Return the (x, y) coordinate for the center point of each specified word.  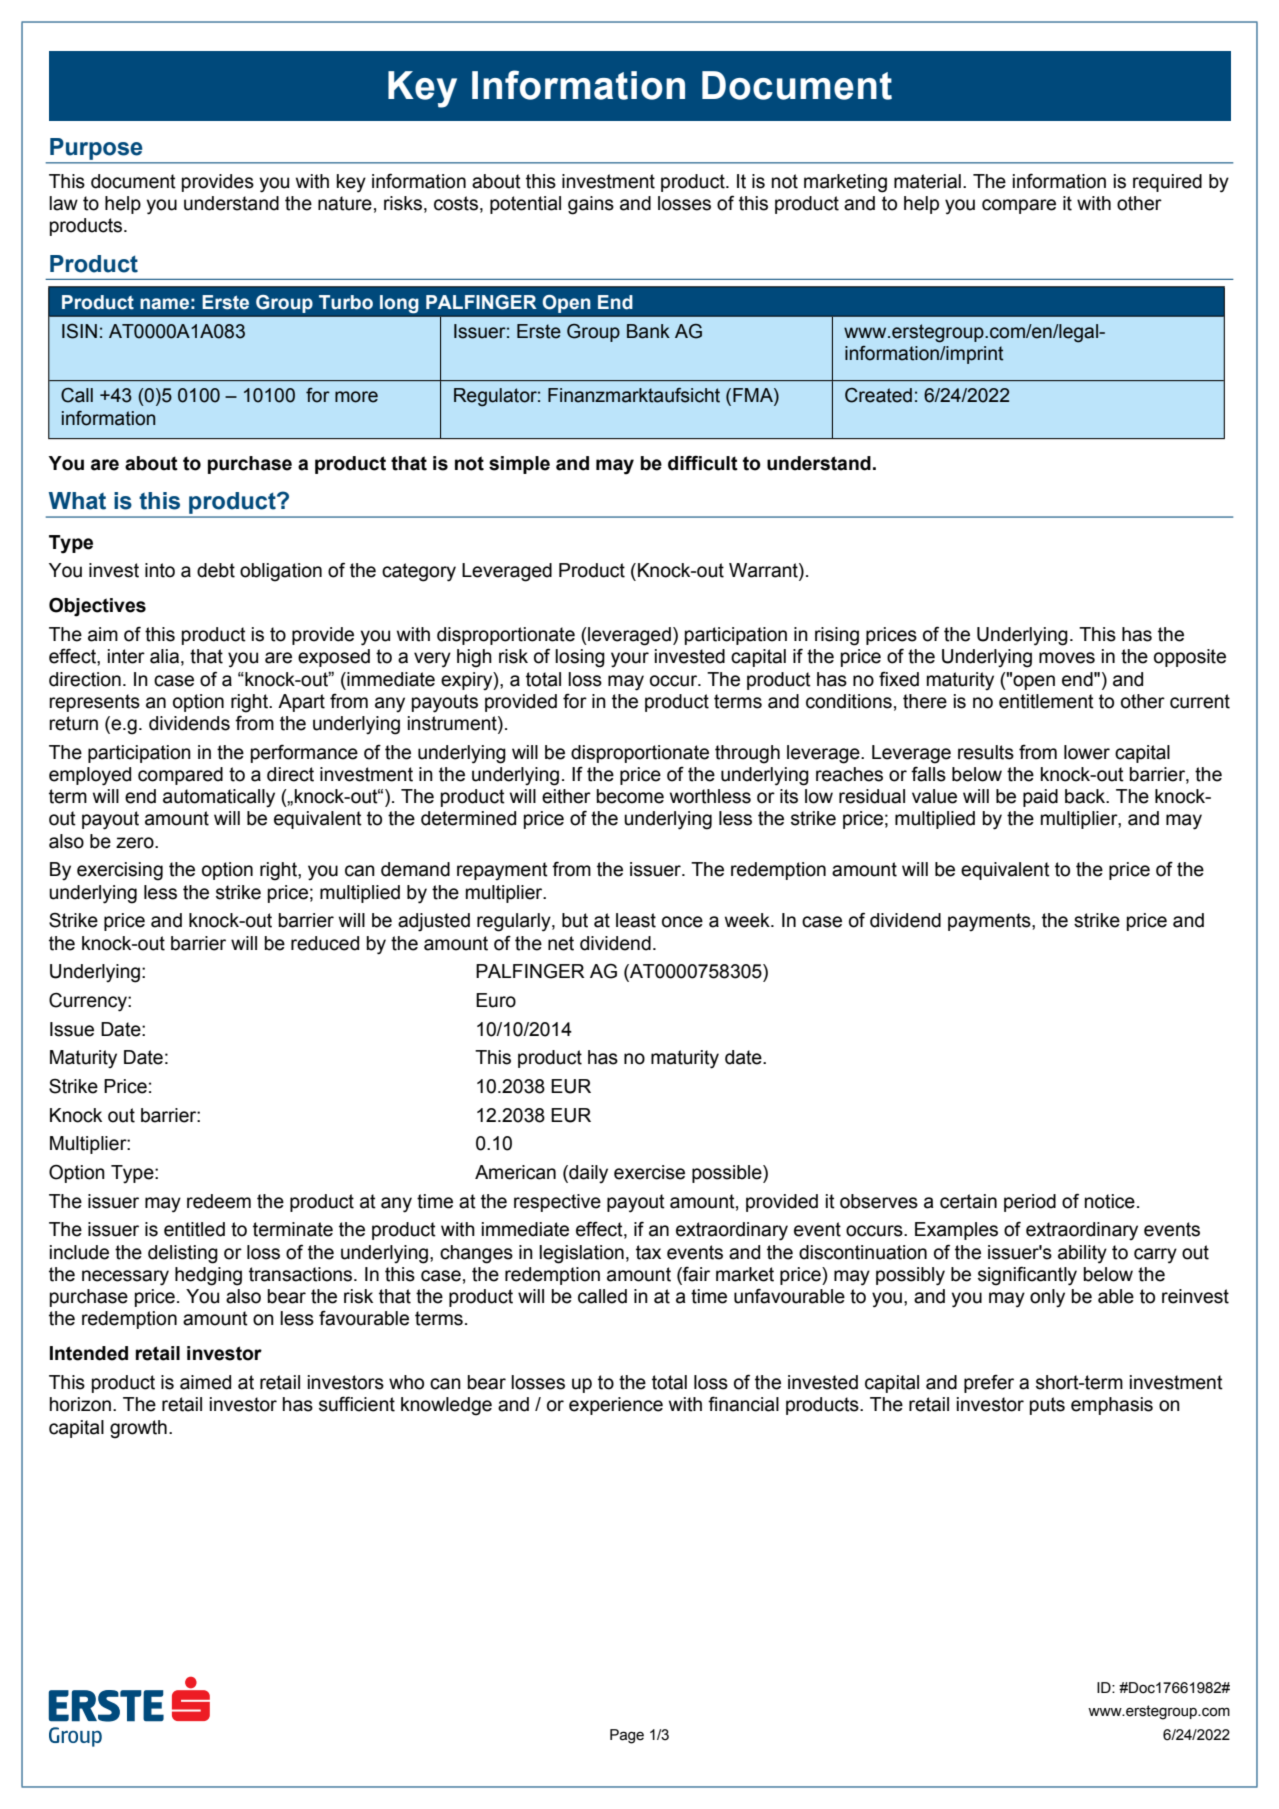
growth (138, 1429)
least (636, 920)
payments (990, 922)
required (1167, 183)
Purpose (96, 149)
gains (591, 205)
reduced (325, 943)
